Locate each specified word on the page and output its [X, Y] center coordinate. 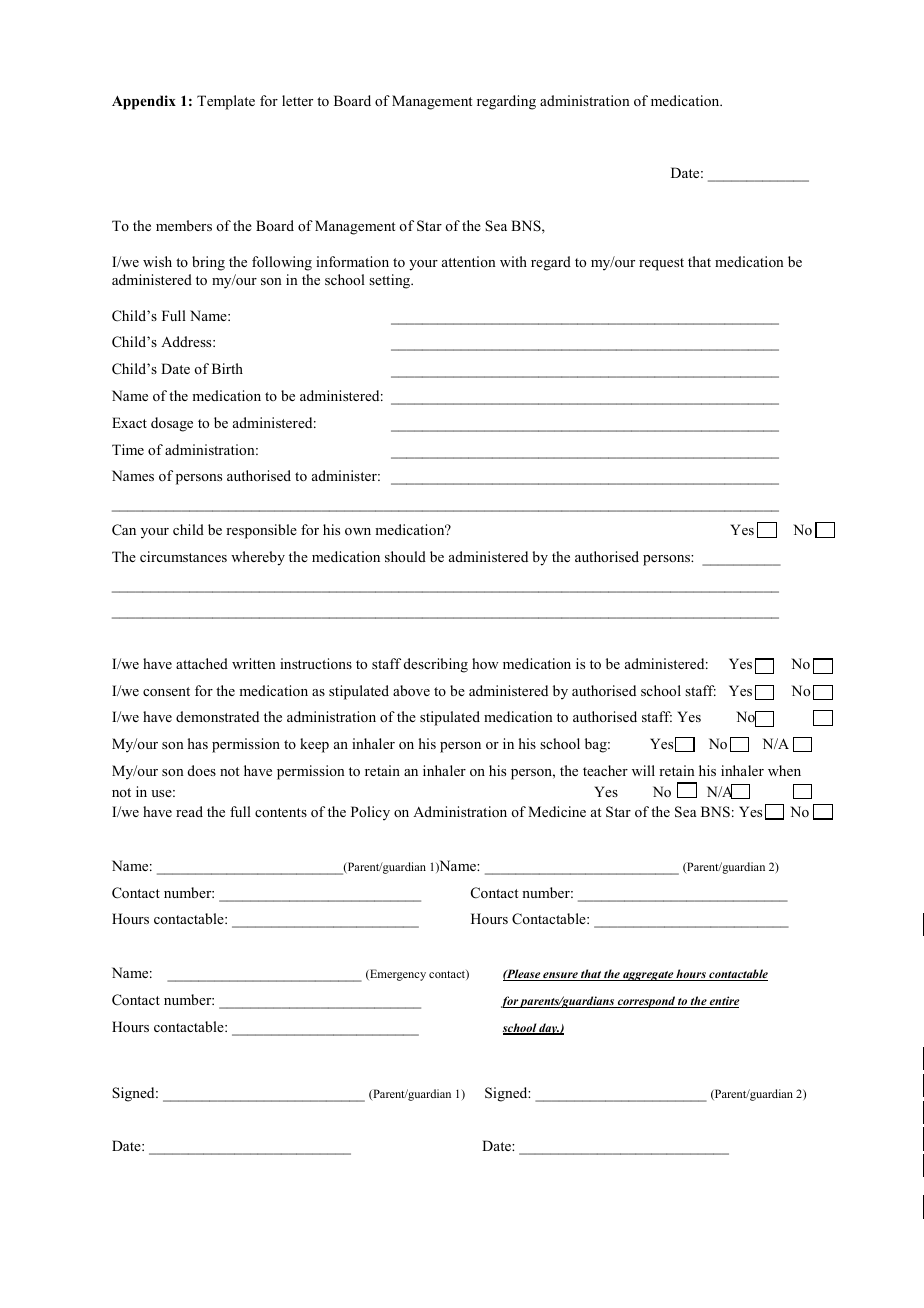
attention [469, 261]
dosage [172, 424]
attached [202, 663]
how [485, 663]
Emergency [397, 975]
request [661, 264]
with [513, 261]
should [405, 556]
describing [436, 665]
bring [208, 263]
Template [226, 102]
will [643, 770]
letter [297, 100]
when [784, 770]
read [189, 811]
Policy [370, 813]
